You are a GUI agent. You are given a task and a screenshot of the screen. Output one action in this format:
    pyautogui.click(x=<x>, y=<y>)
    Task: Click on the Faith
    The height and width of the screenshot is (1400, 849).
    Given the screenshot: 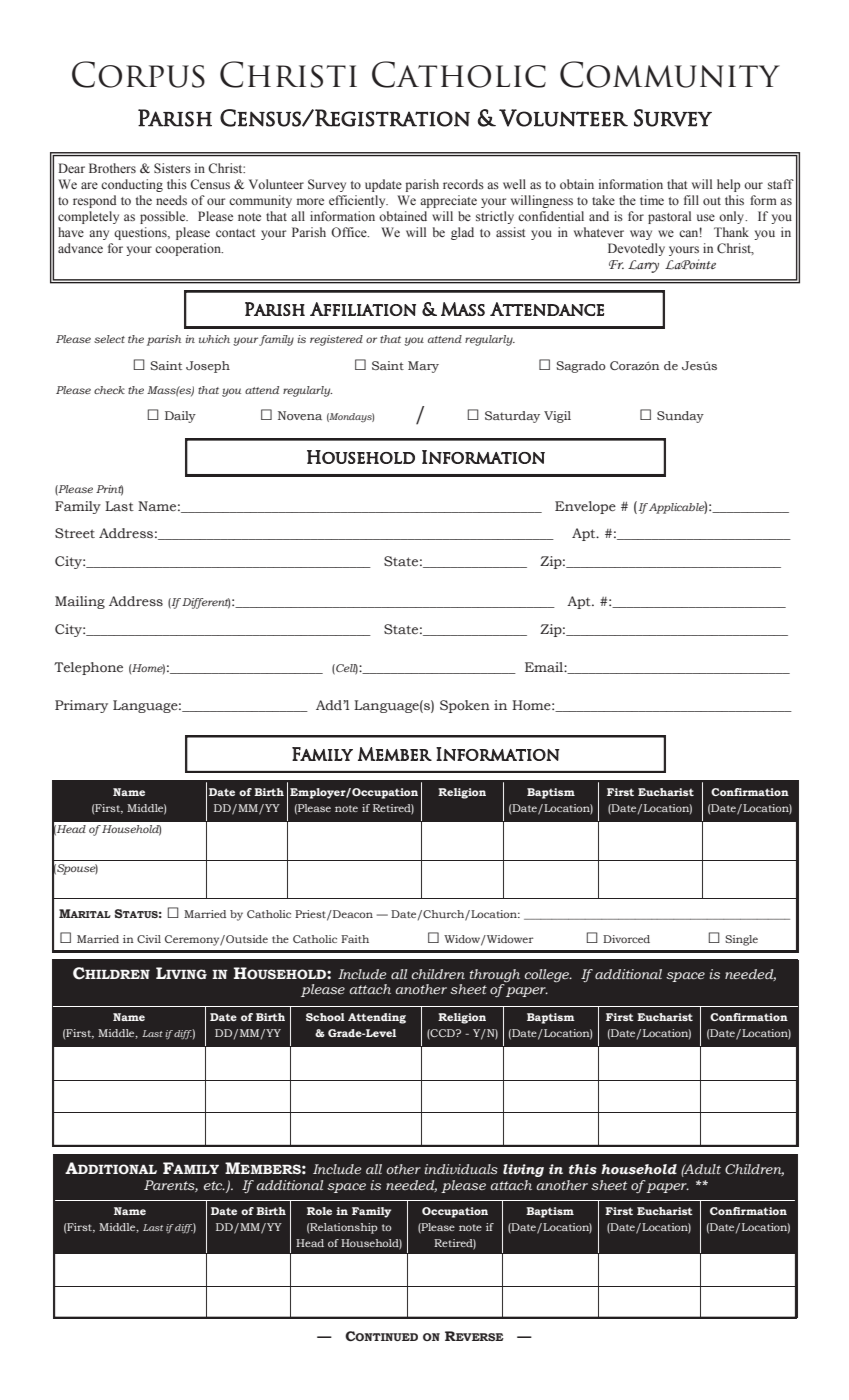 What is the action you would take?
    pyautogui.click(x=355, y=939)
